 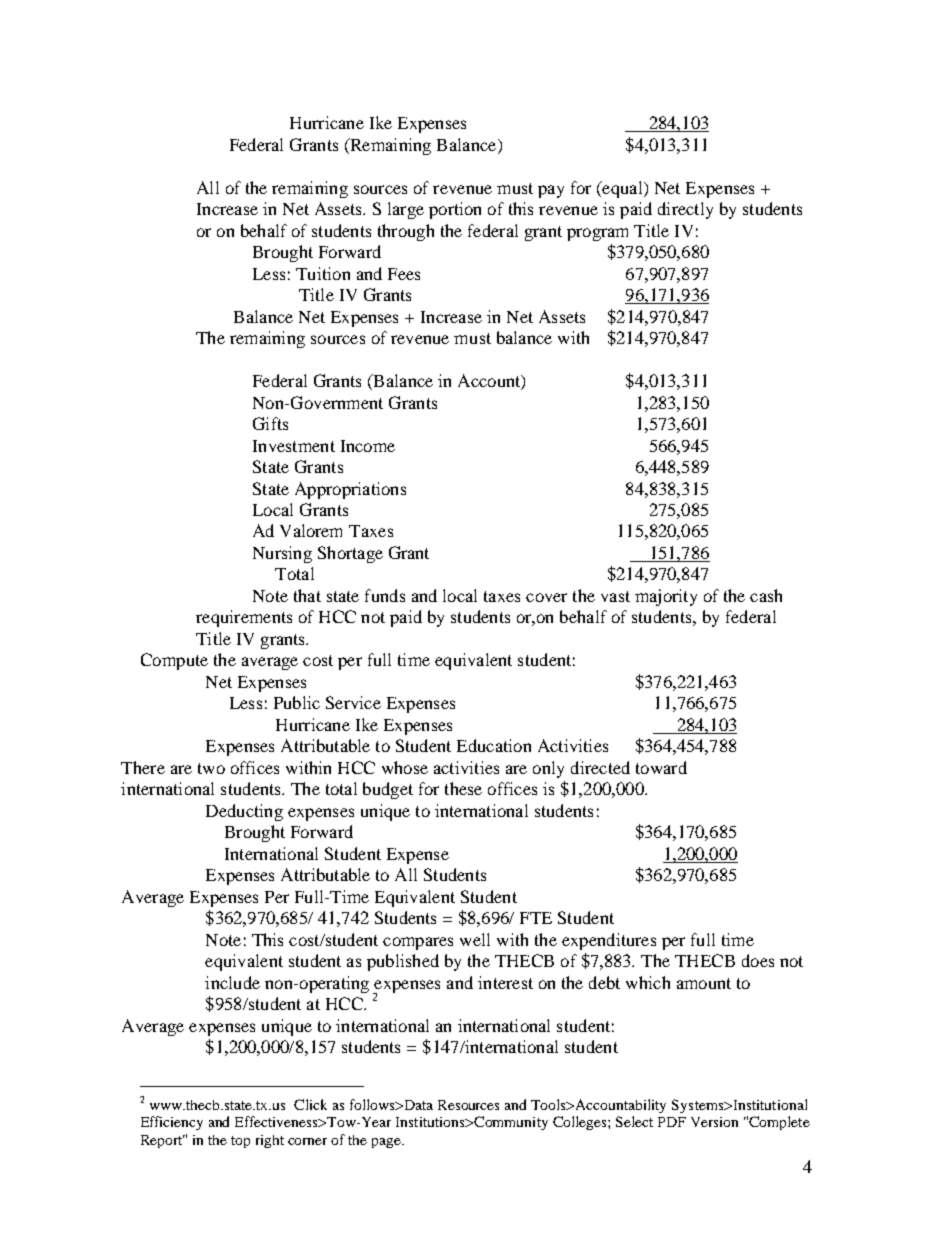 I want to click on Appropriations, so click(x=350, y=490).
